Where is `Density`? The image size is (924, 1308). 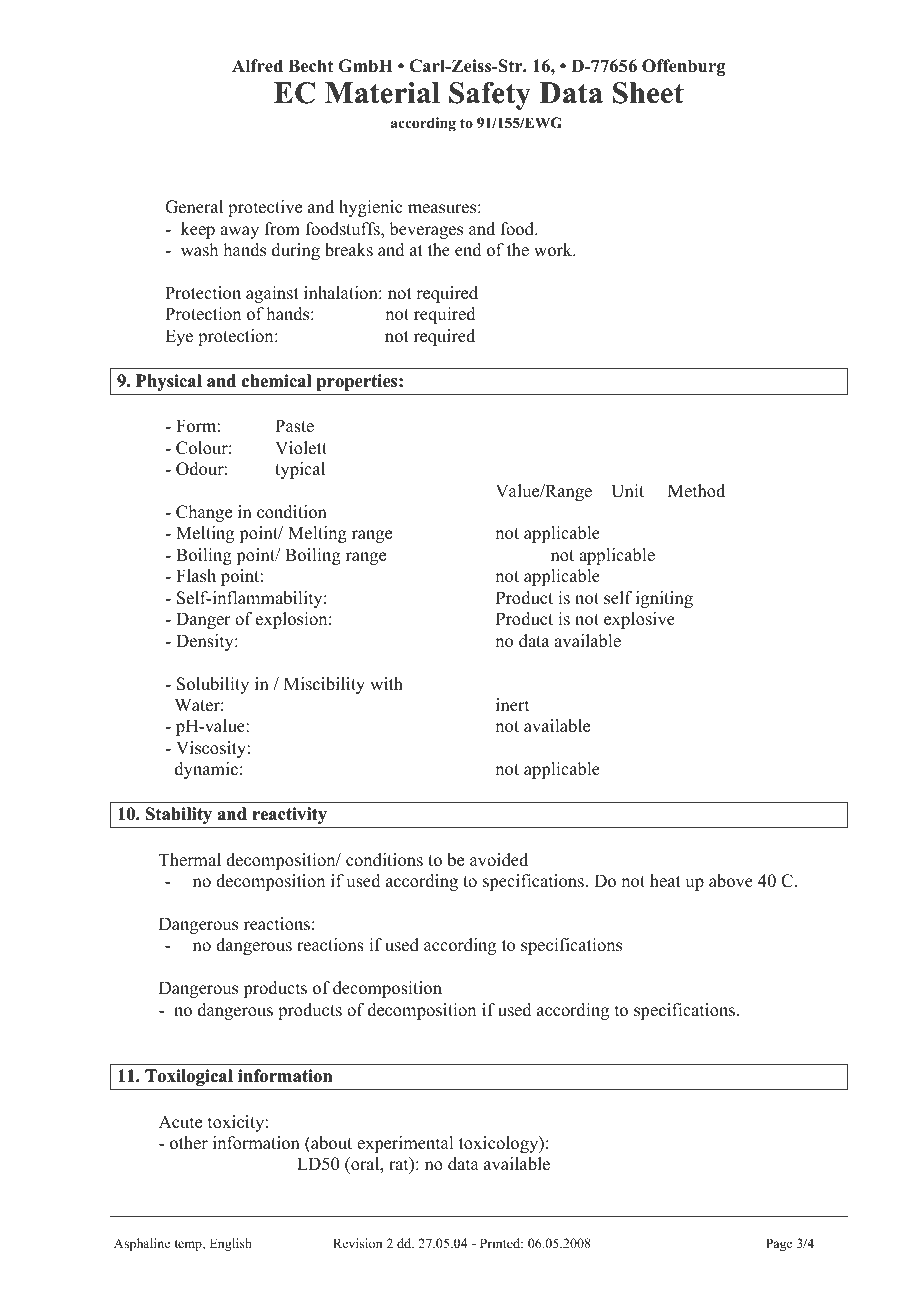
Density is located at coordinates (206, 642).
